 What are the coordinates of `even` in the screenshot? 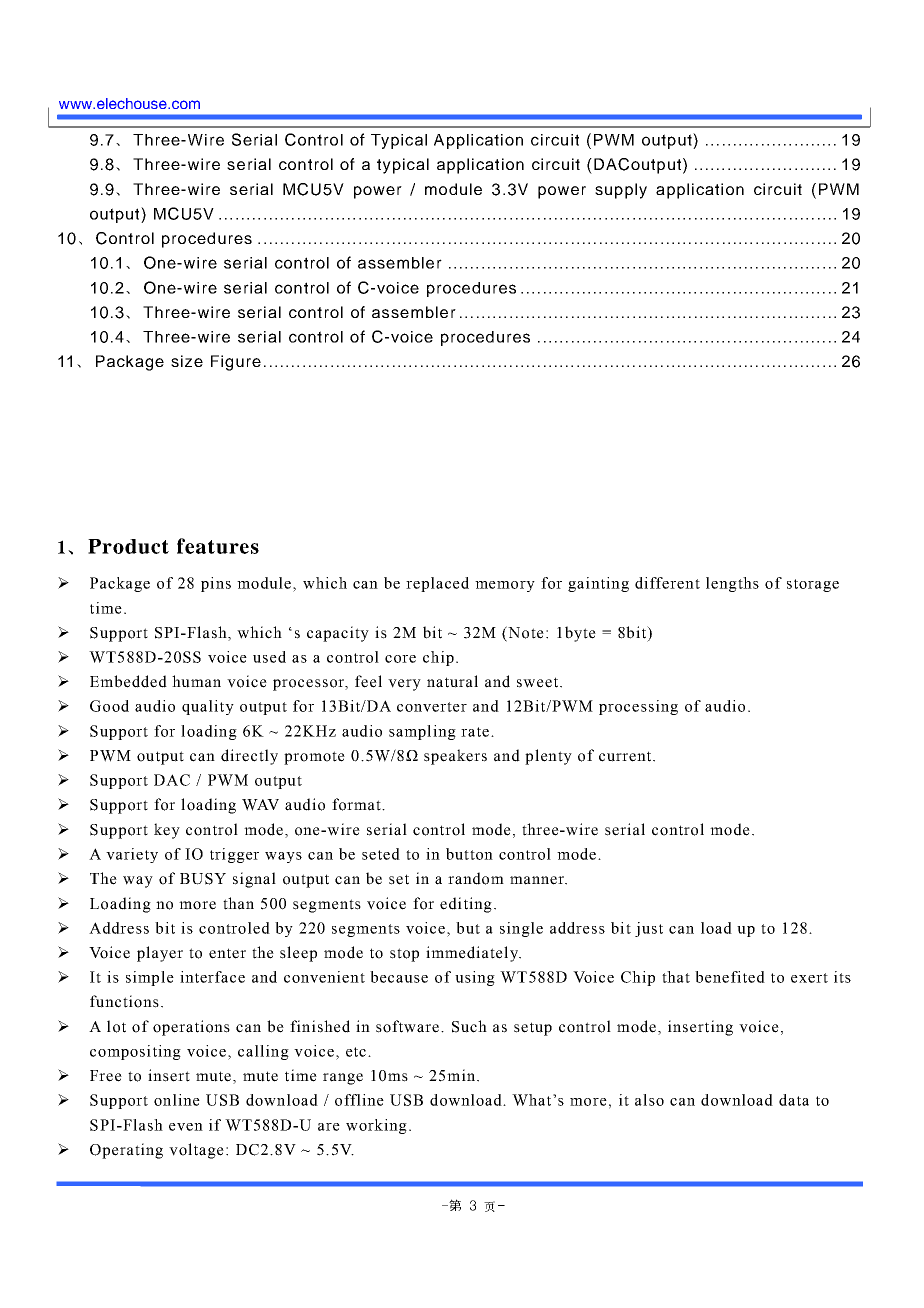 It's located at (186, 1127).
